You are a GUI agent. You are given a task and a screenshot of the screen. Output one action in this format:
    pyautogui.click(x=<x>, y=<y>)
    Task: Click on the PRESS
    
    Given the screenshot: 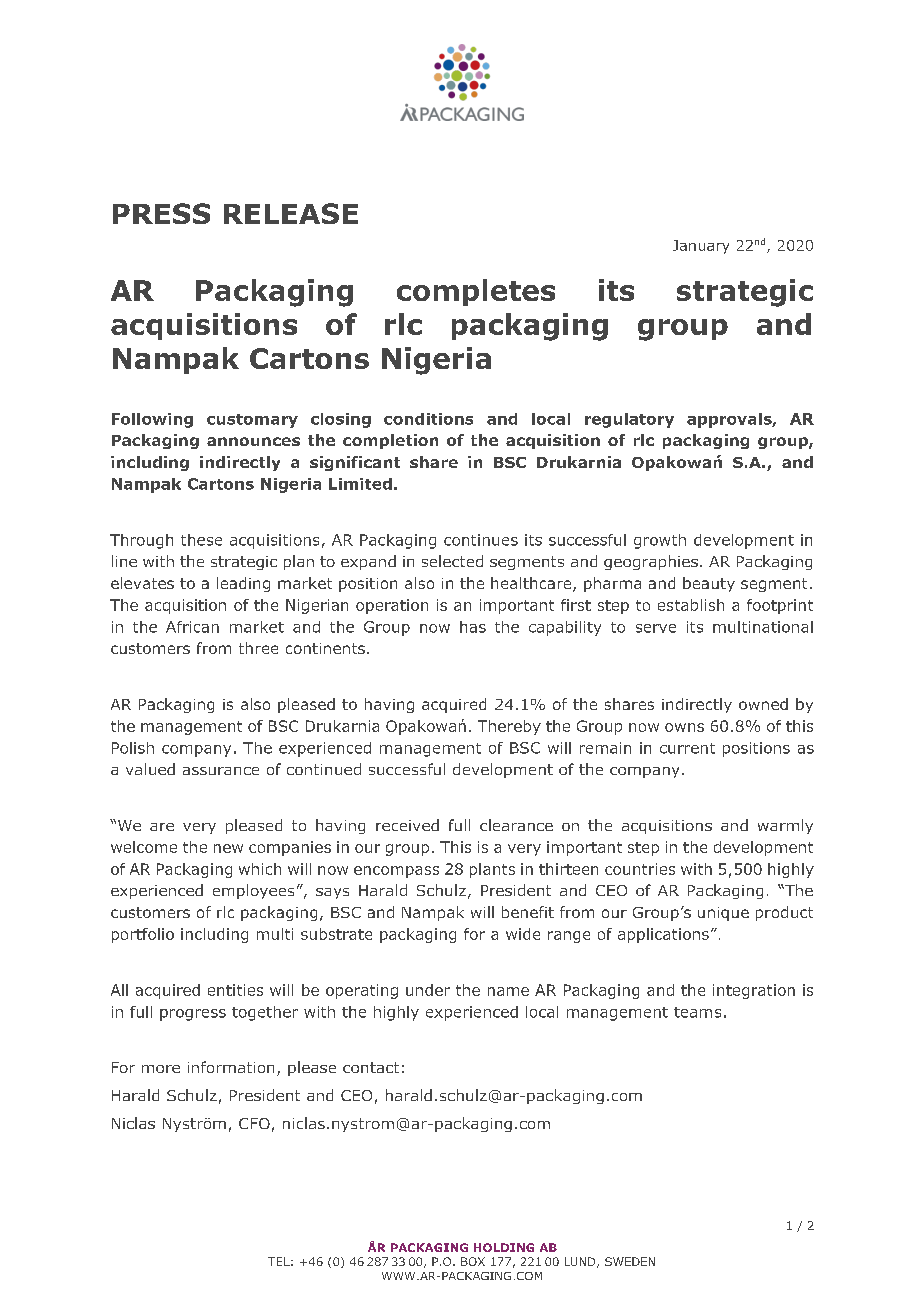 What is the action you would take?
    pyautogui.click(x=161, y=213)
